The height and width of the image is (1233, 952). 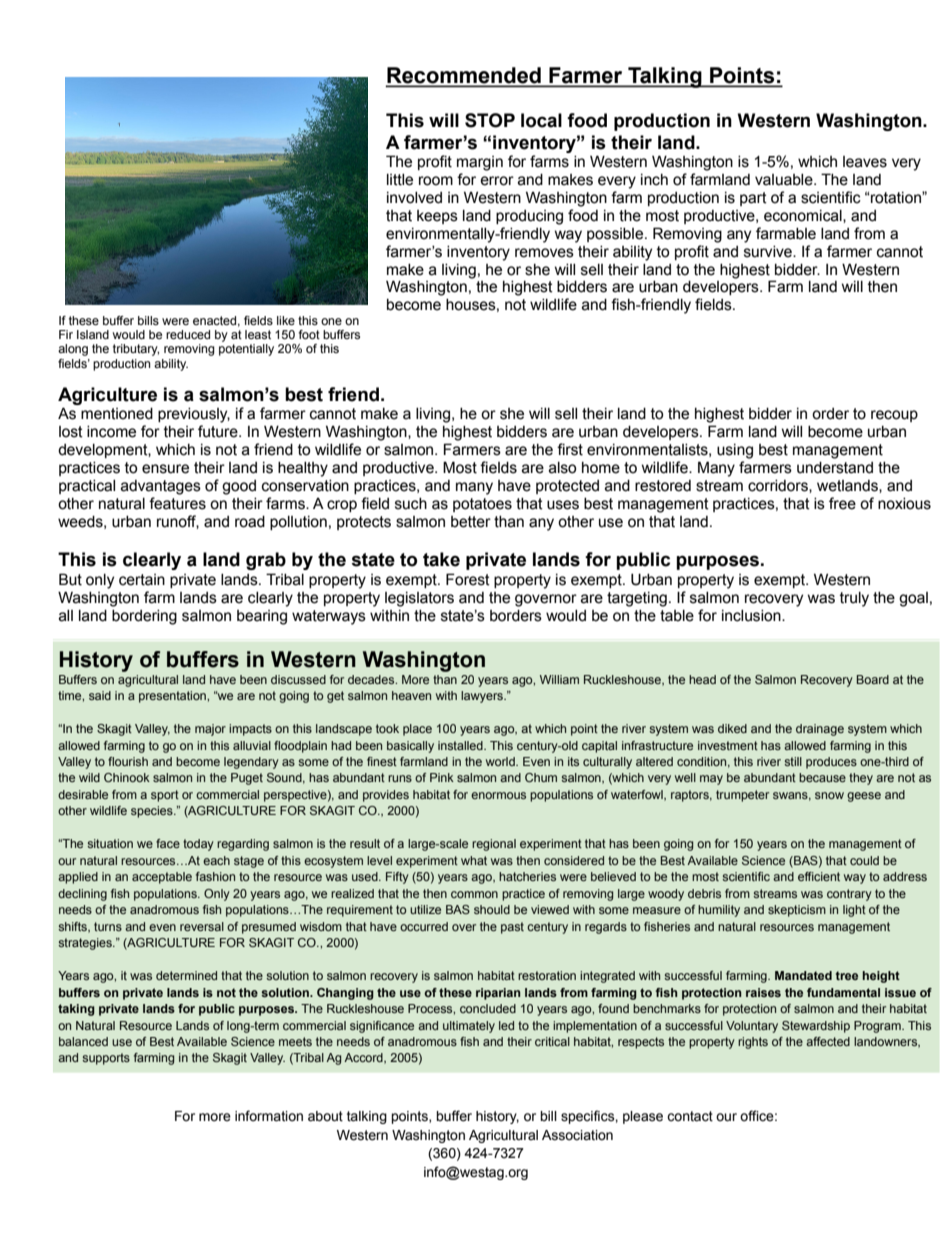 What do you see at coordinates (400, 180) in the image?
I see `little` at bounding box center [400, 180].
